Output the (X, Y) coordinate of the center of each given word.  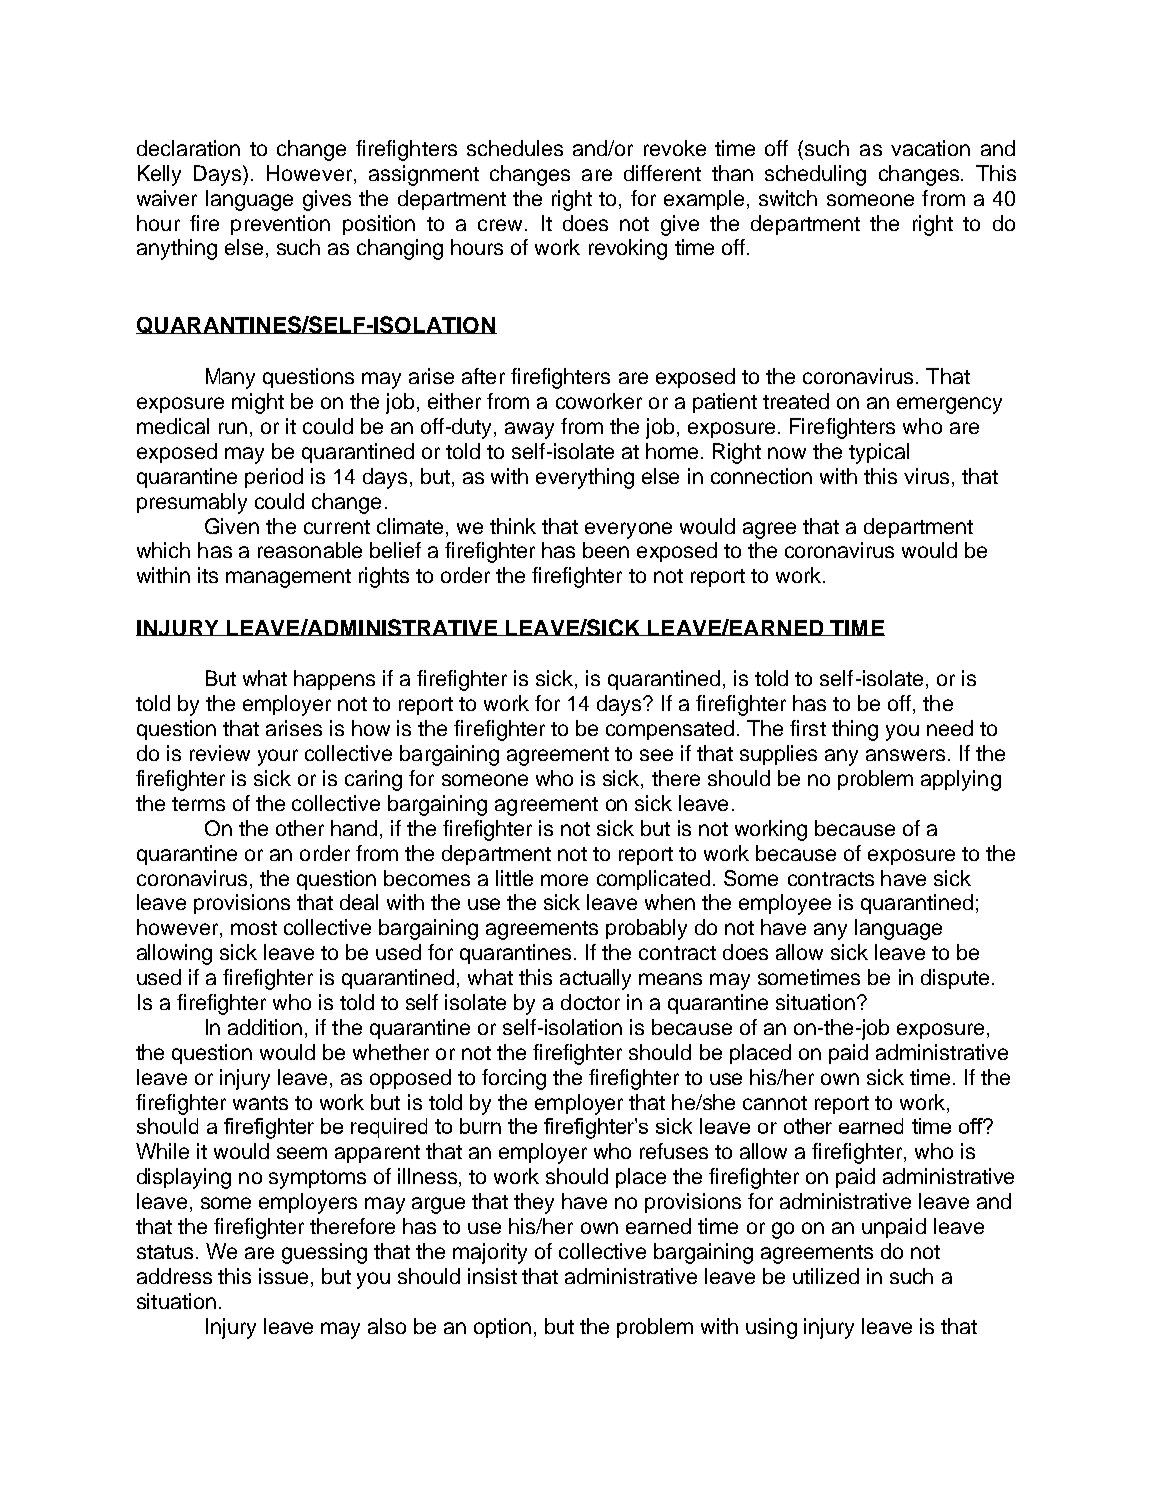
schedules (515, 148)
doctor (590, 1002)
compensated (670, 730)
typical (879, 453)
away (529, 430)
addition (265, 1027)
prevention (280, 225)
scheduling (815, 175)
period (274, 478)
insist (492, 1276)
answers (905, 755)
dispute (955, 979)
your (278, 757)
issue (283, 1276)
